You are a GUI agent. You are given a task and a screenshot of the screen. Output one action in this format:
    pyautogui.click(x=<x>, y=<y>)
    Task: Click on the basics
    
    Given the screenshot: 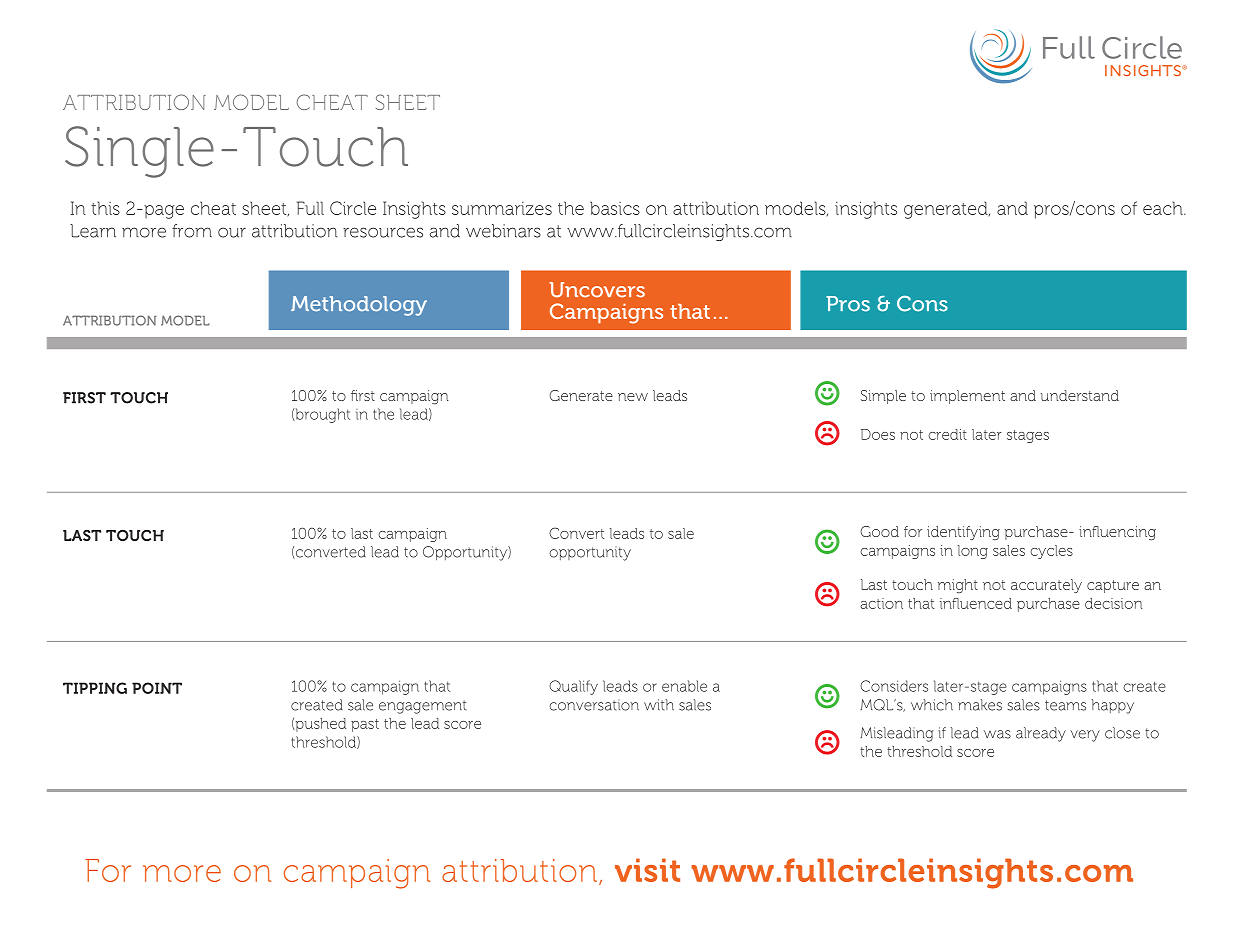 What is the action you would take?
    pyautogui.click(x=615, y=208)
